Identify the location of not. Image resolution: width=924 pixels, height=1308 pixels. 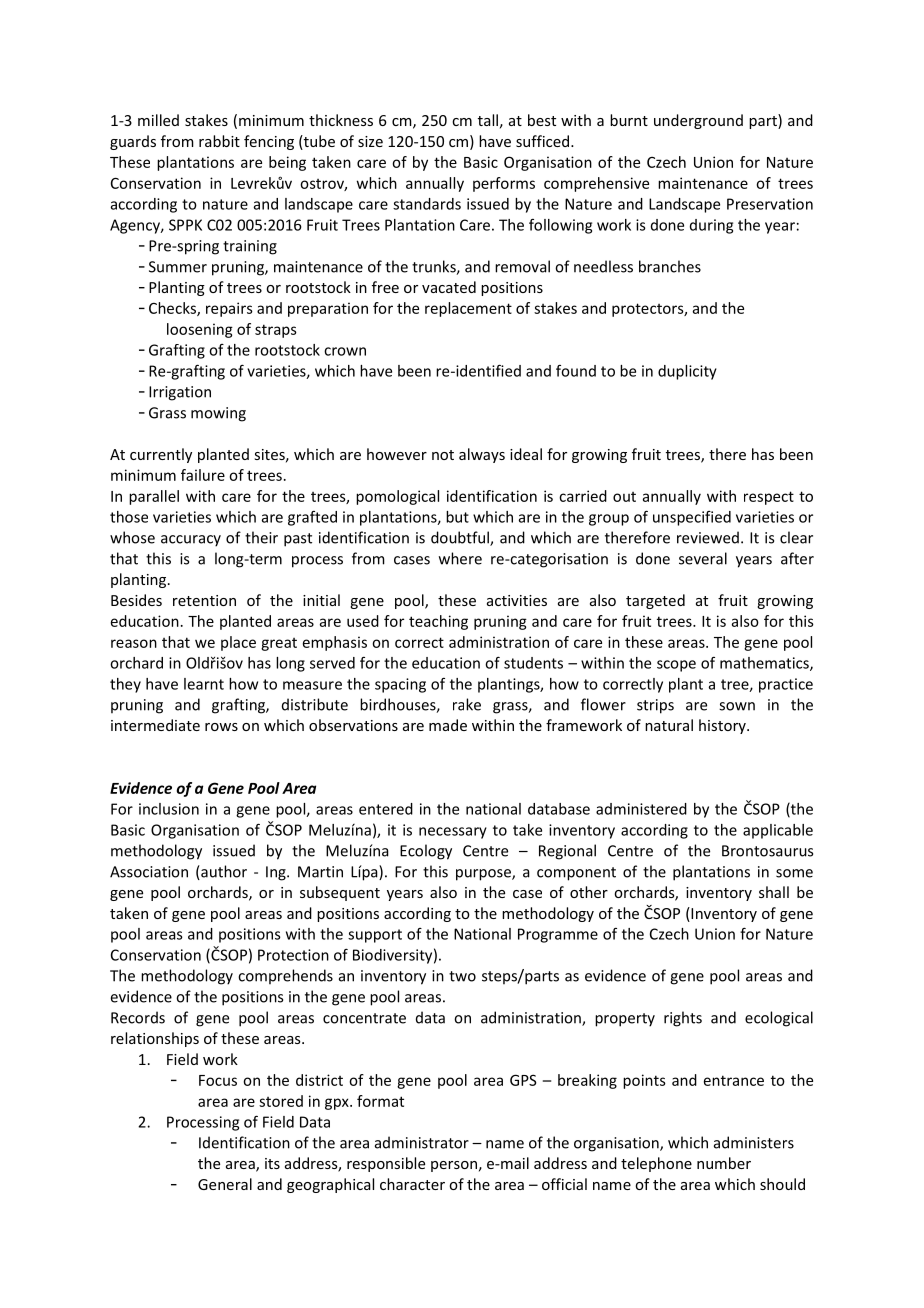
(443, 455).
